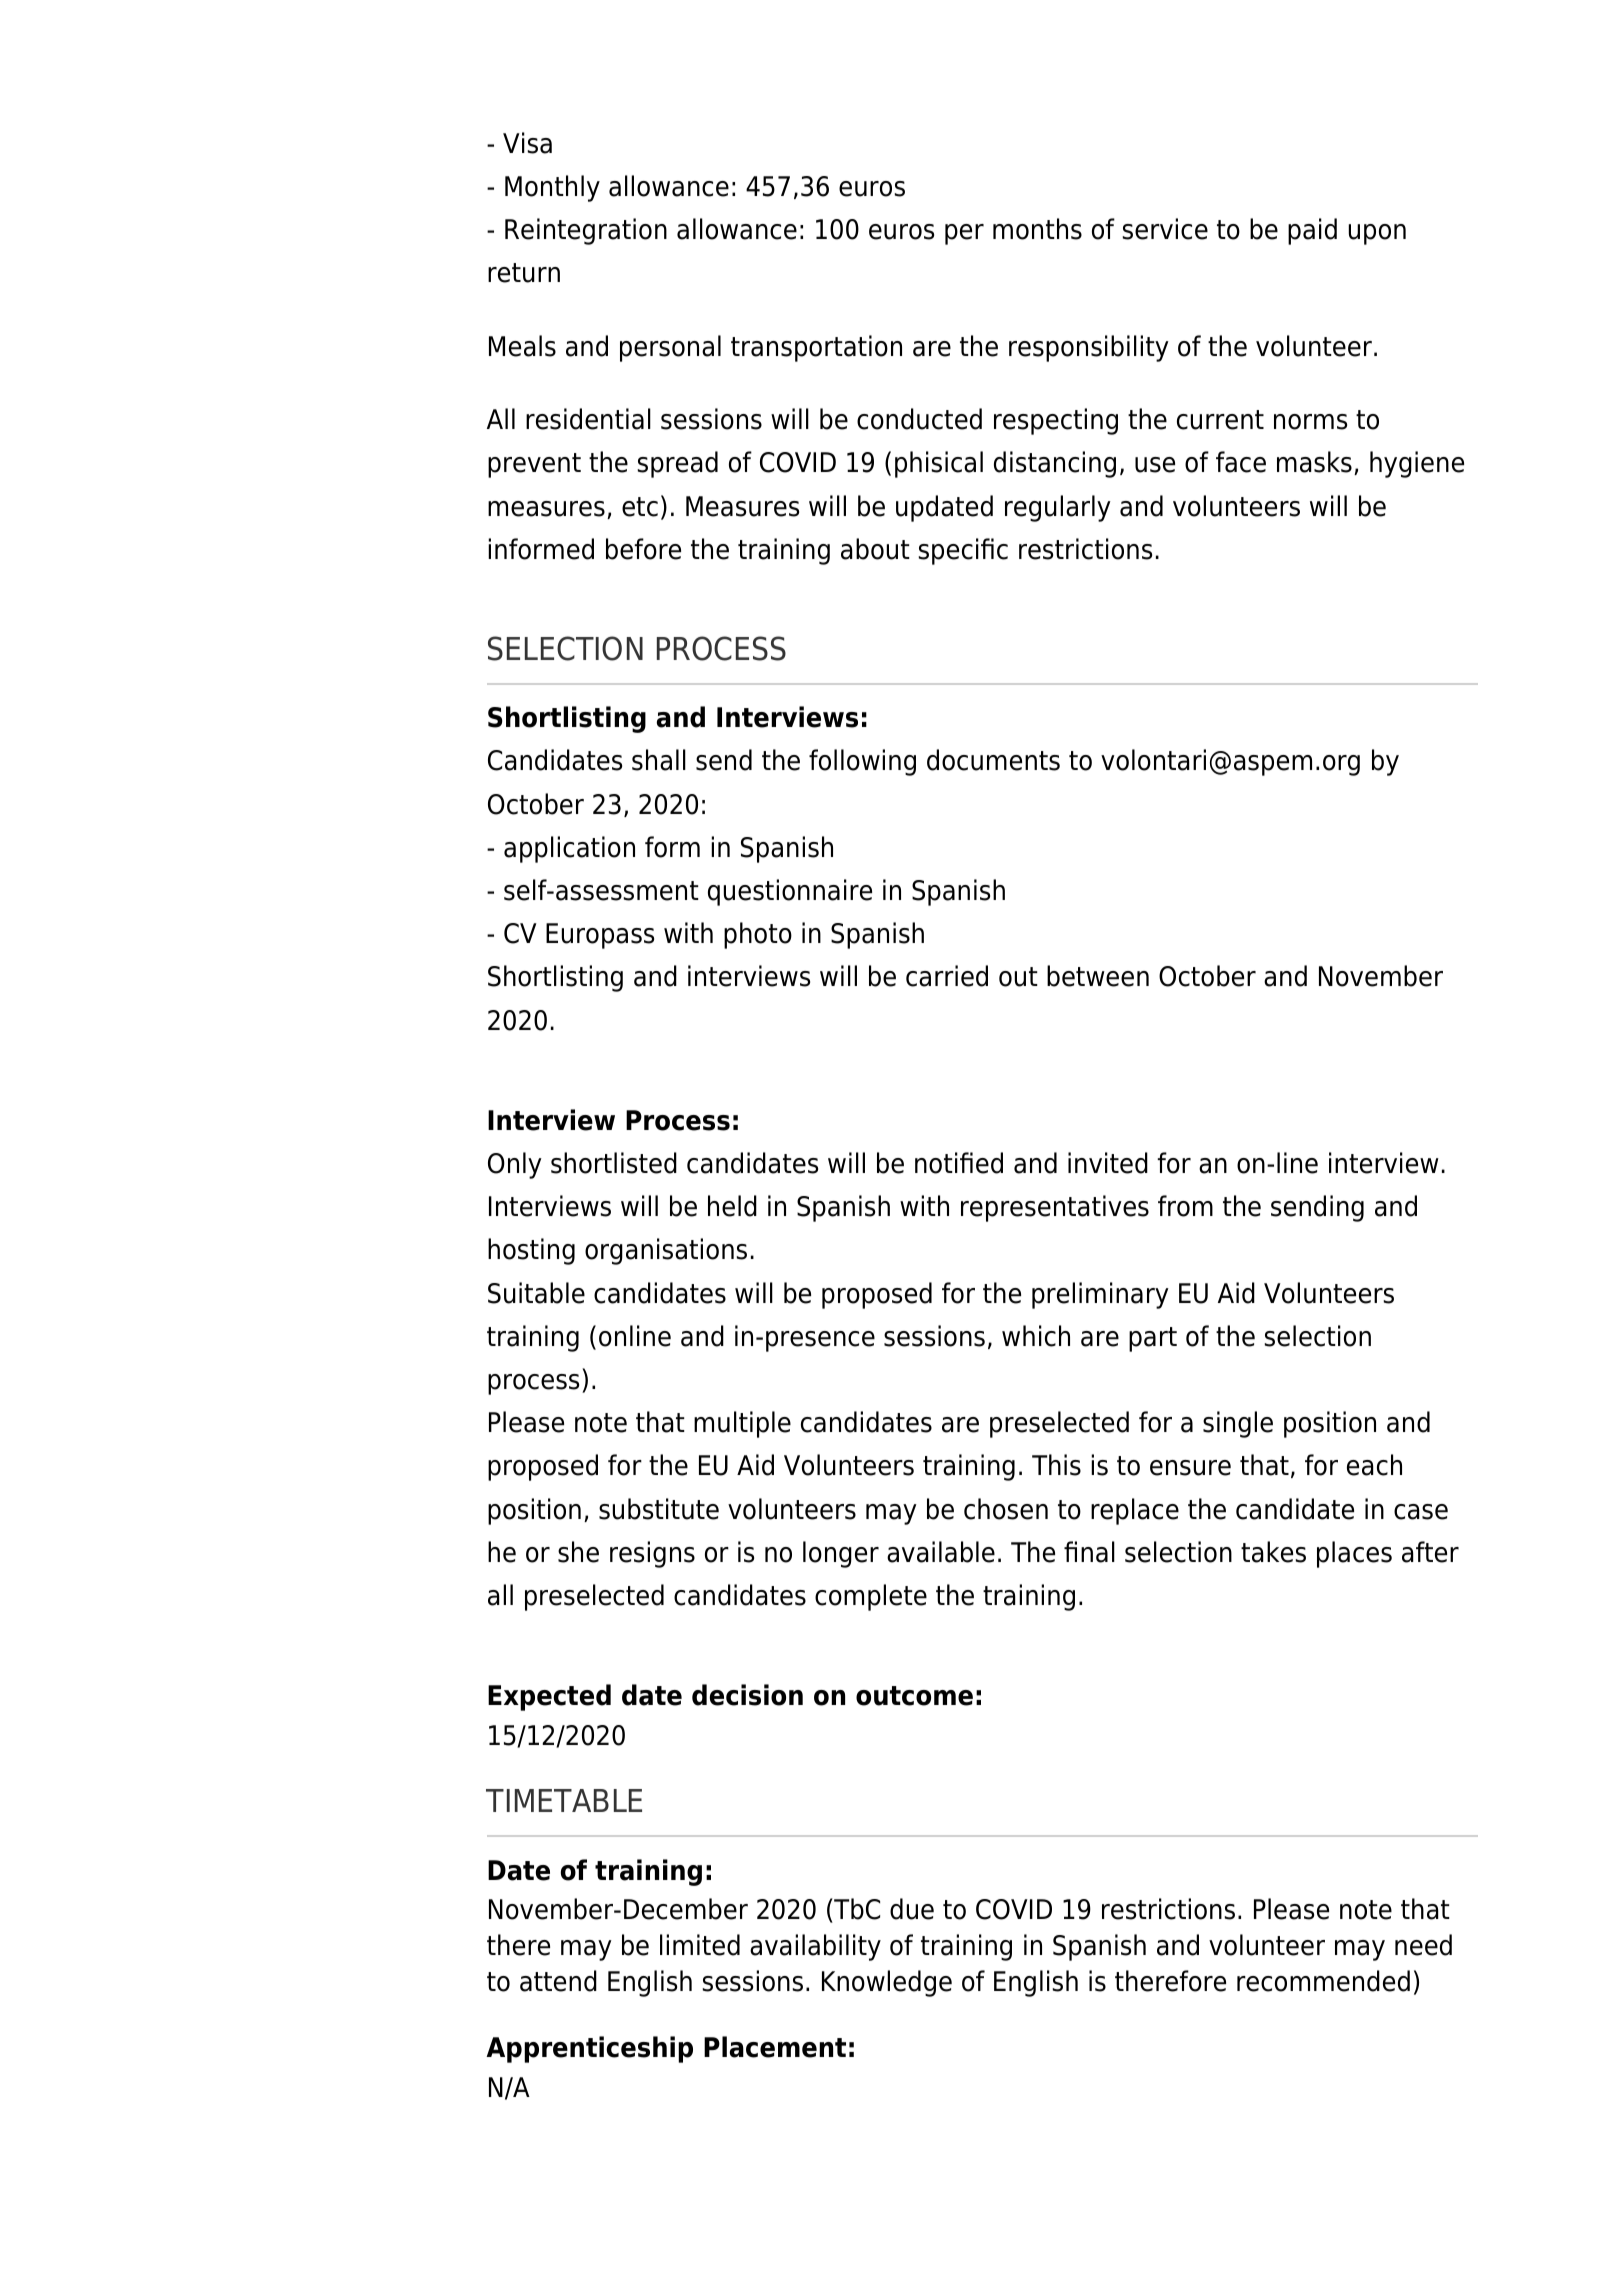 The height and width of the screenshot is (2272, 1607). I want to click on from, so click(1185, 1206).
